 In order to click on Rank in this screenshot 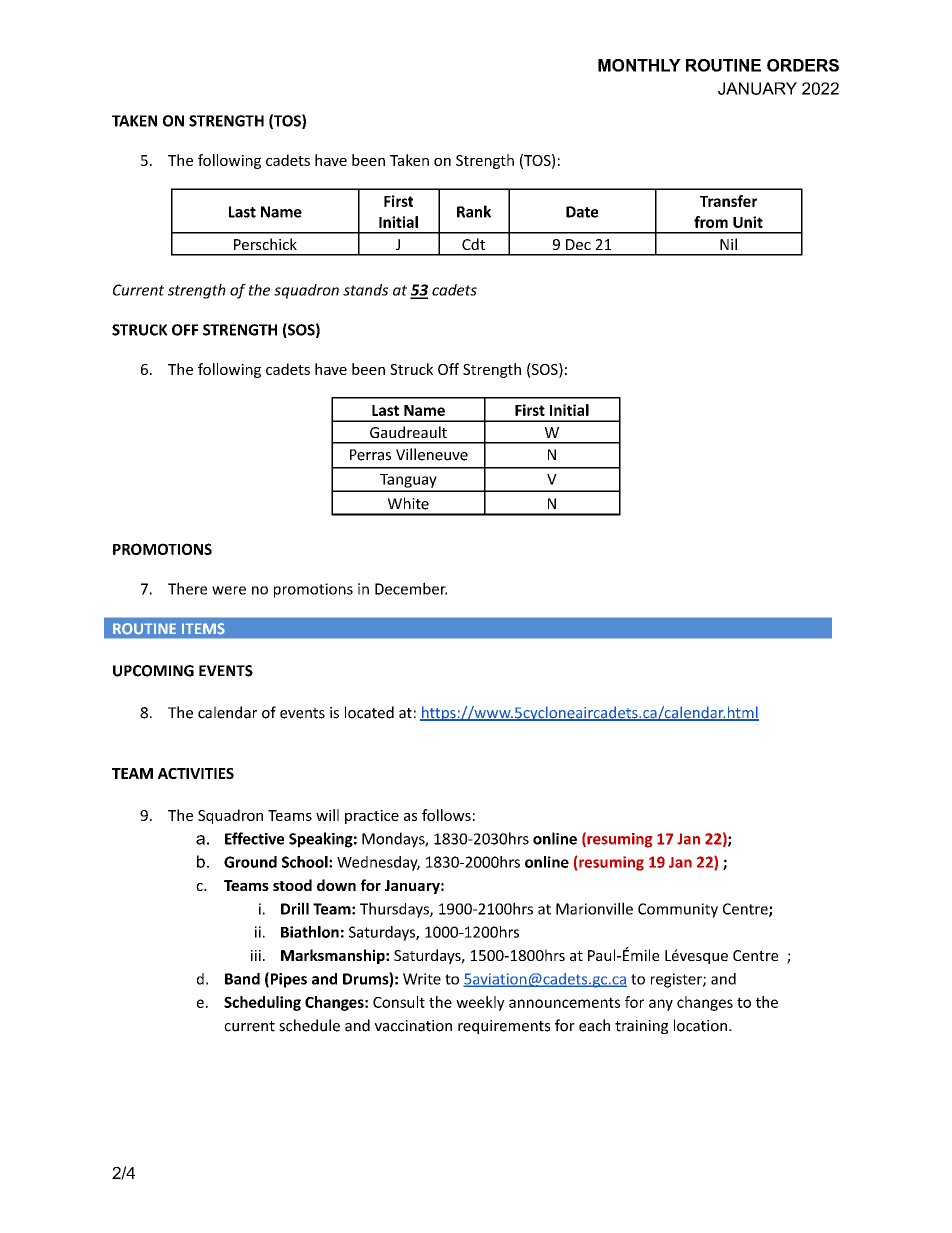, I will do `click(474, 211)`.
